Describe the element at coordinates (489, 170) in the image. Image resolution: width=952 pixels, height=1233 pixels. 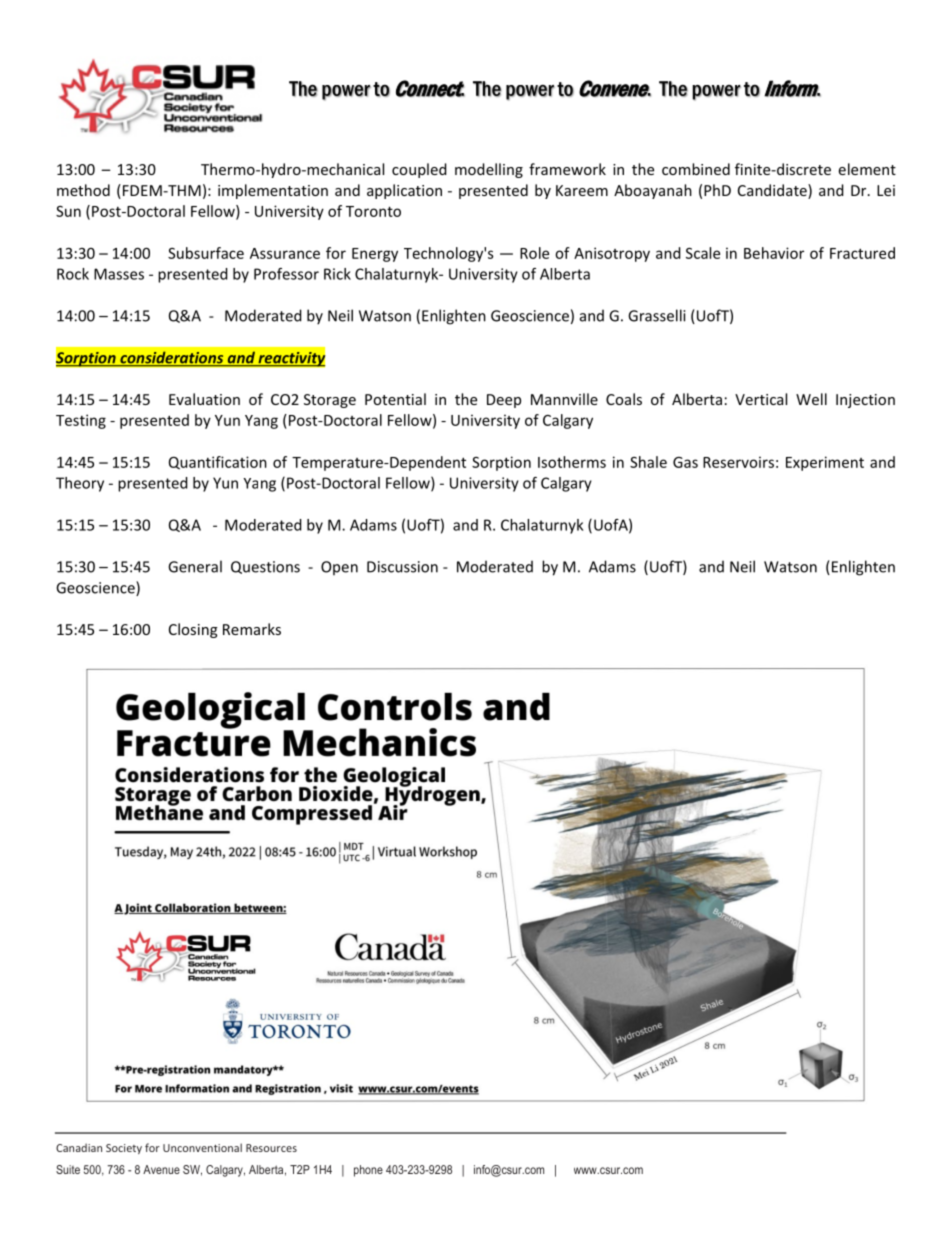
I see `modelling` at that location.
